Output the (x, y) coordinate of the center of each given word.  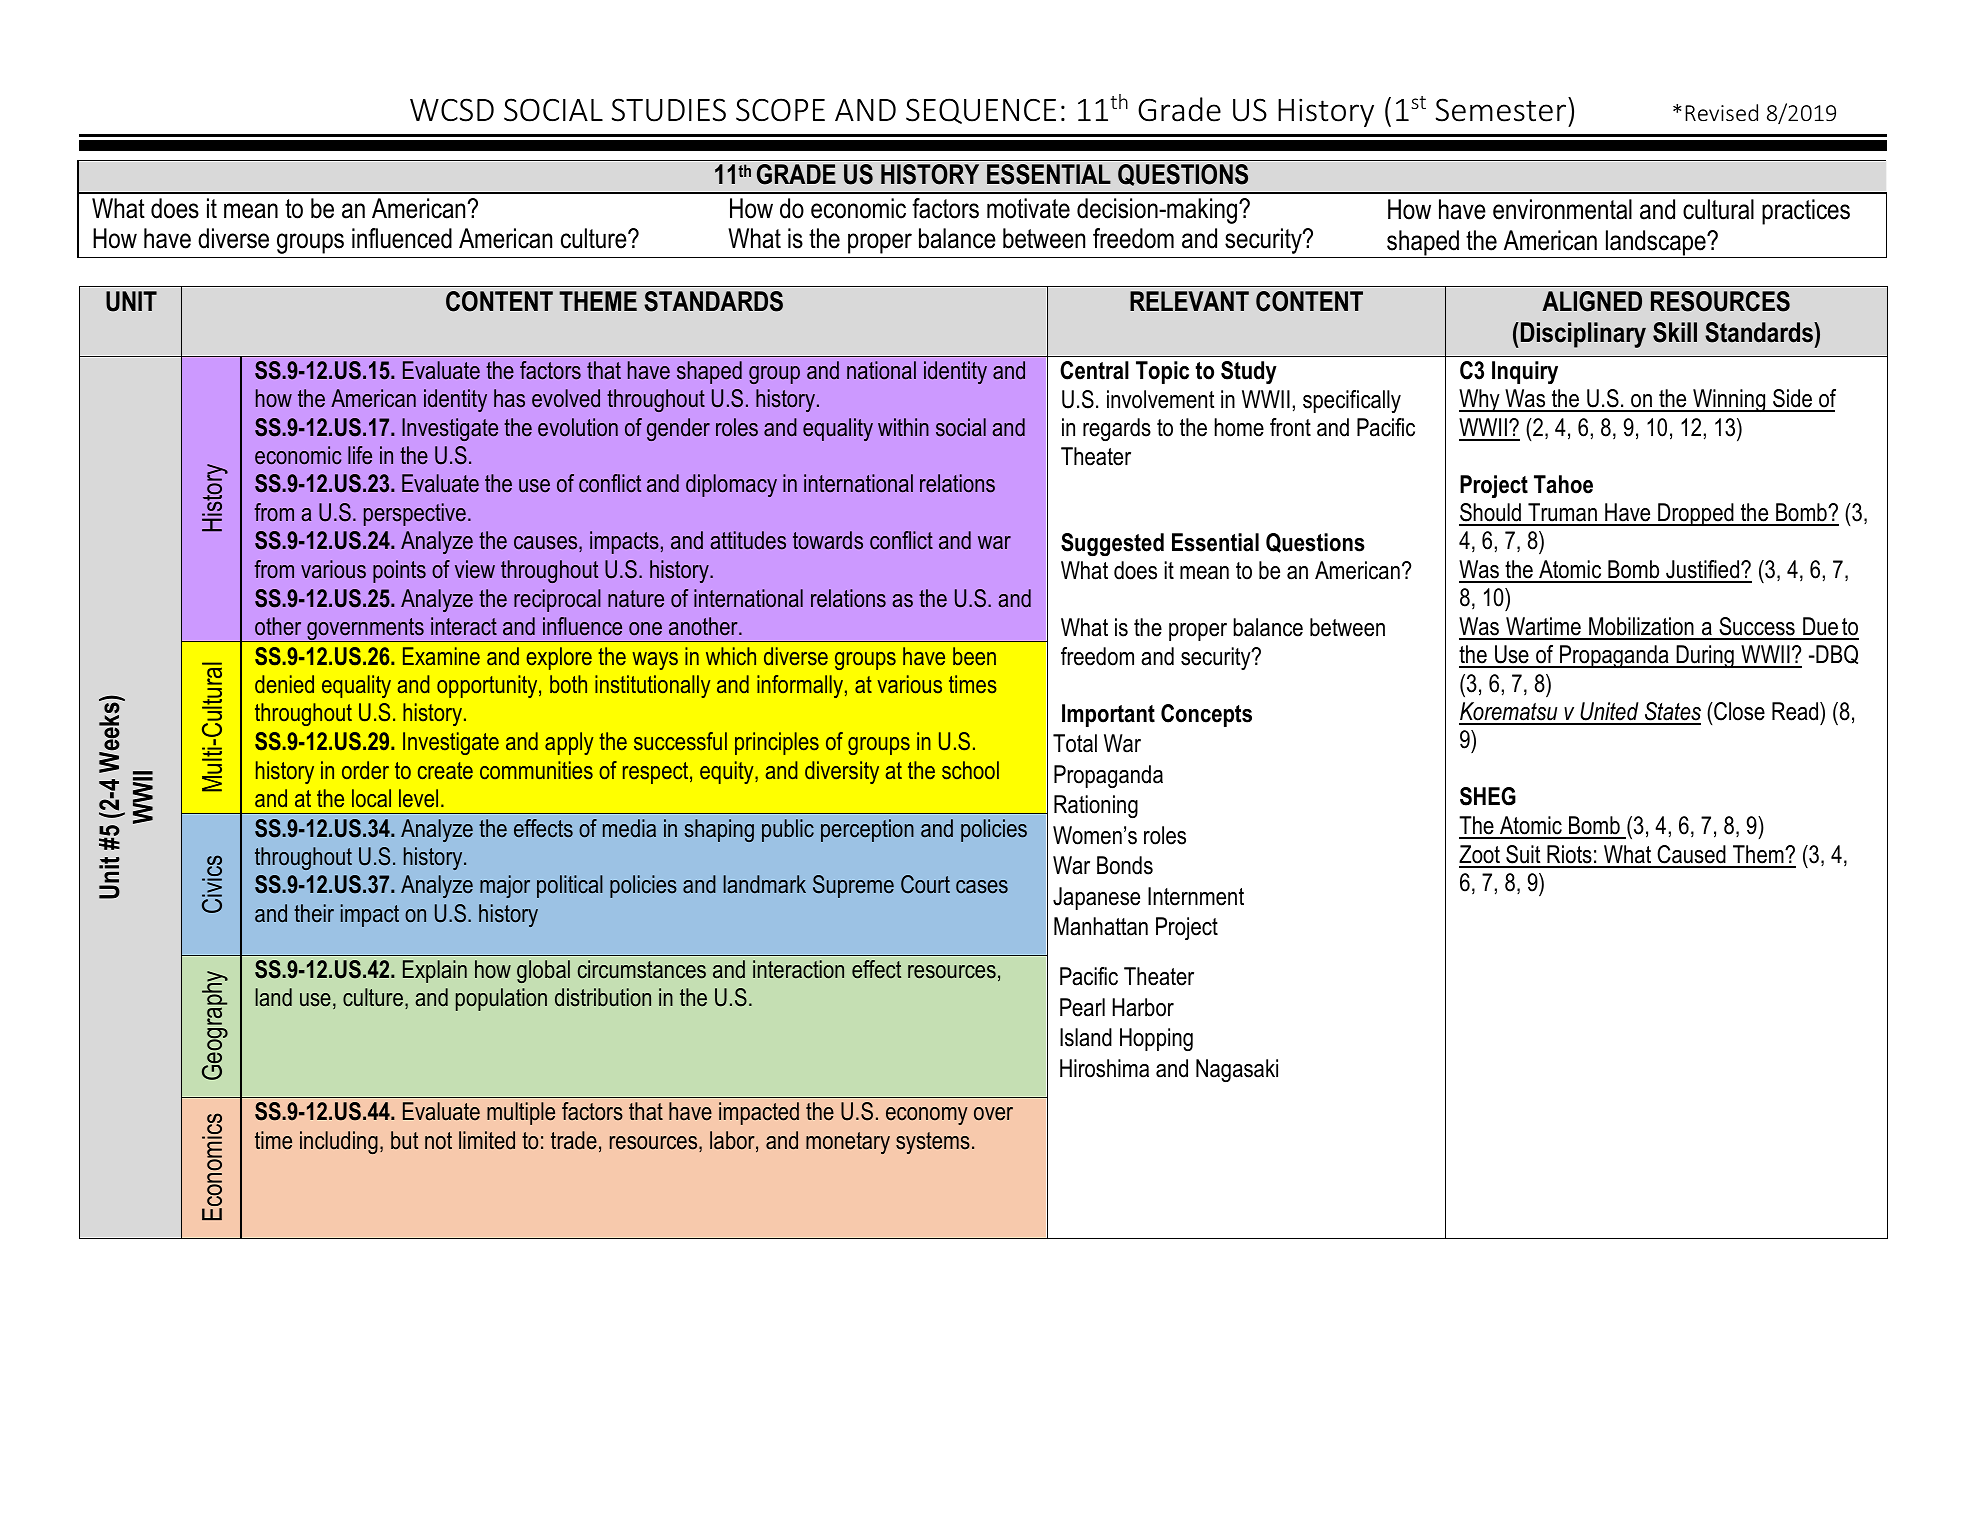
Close (1738, 711)
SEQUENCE (981, 111)
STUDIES (669, 110)
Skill (1675, 332)
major (505, 886)
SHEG (1488, 796)
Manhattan (1101, 926)
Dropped (1696, 514)
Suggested (1112, 544)
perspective (415, 514)
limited (487, 1140)
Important (1108, 715)
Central (1094, 370)
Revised (1721, 112)
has (509, 398)
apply (569, 743)
